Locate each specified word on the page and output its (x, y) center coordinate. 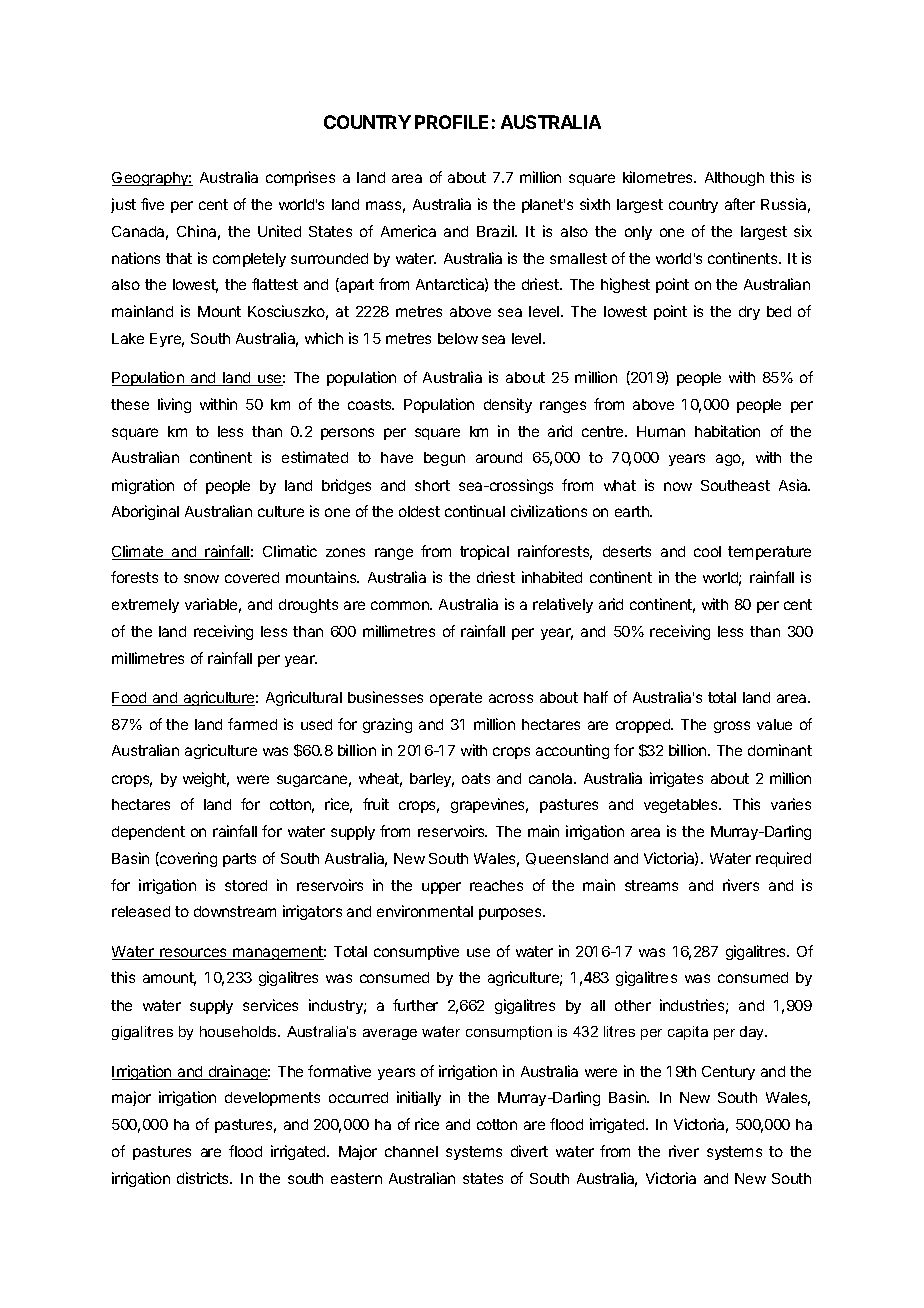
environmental (425, 911)
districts (204, 1178)
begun (444, 459)
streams (651, 885)
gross (732, 727)
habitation (727, 431)
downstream (235, 911)
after (740, 204)
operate (456, 699)
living (174, 405)
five (152, 204)
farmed (252, 724)
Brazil (496, 231)
